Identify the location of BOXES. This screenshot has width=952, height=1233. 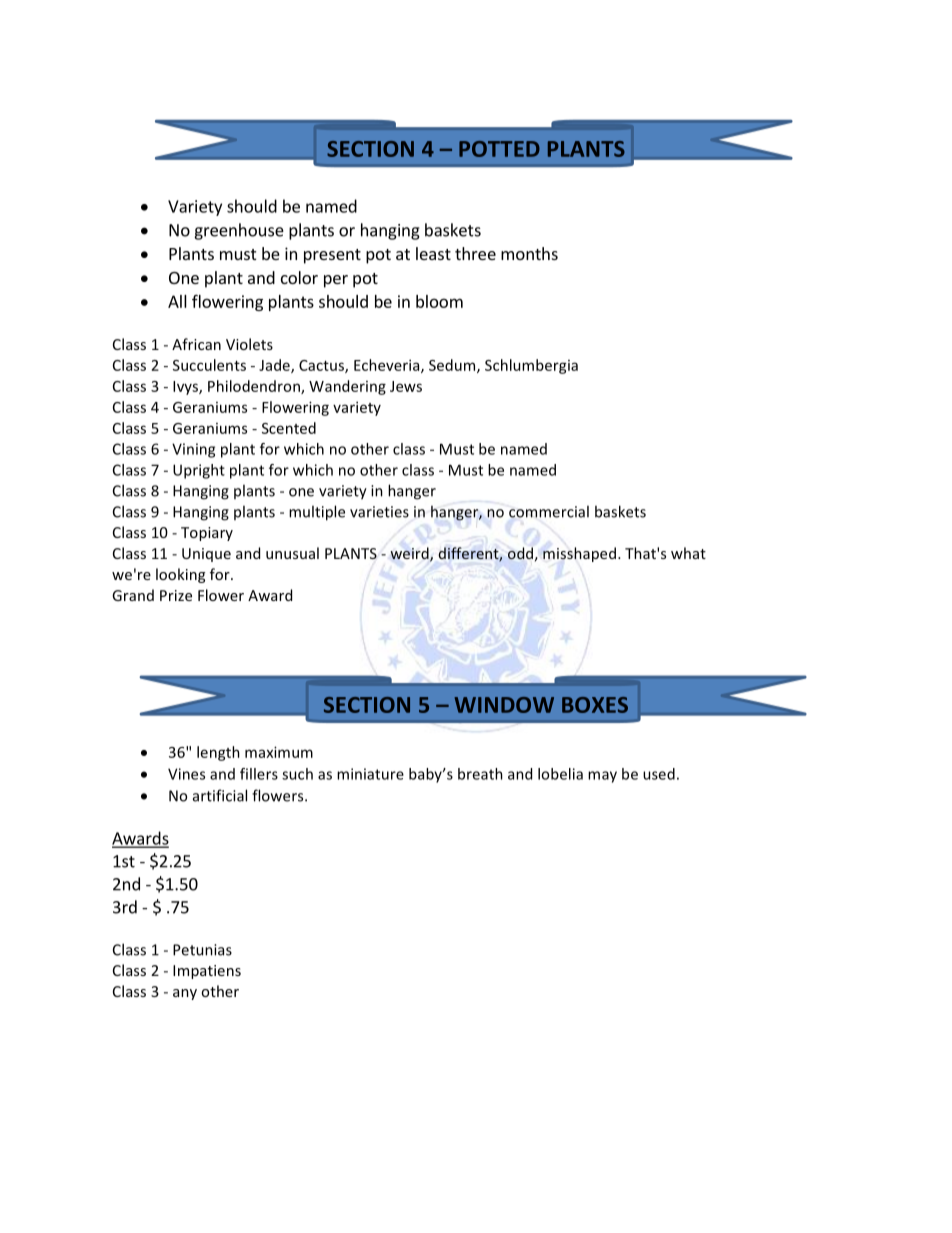
(595, 705).
